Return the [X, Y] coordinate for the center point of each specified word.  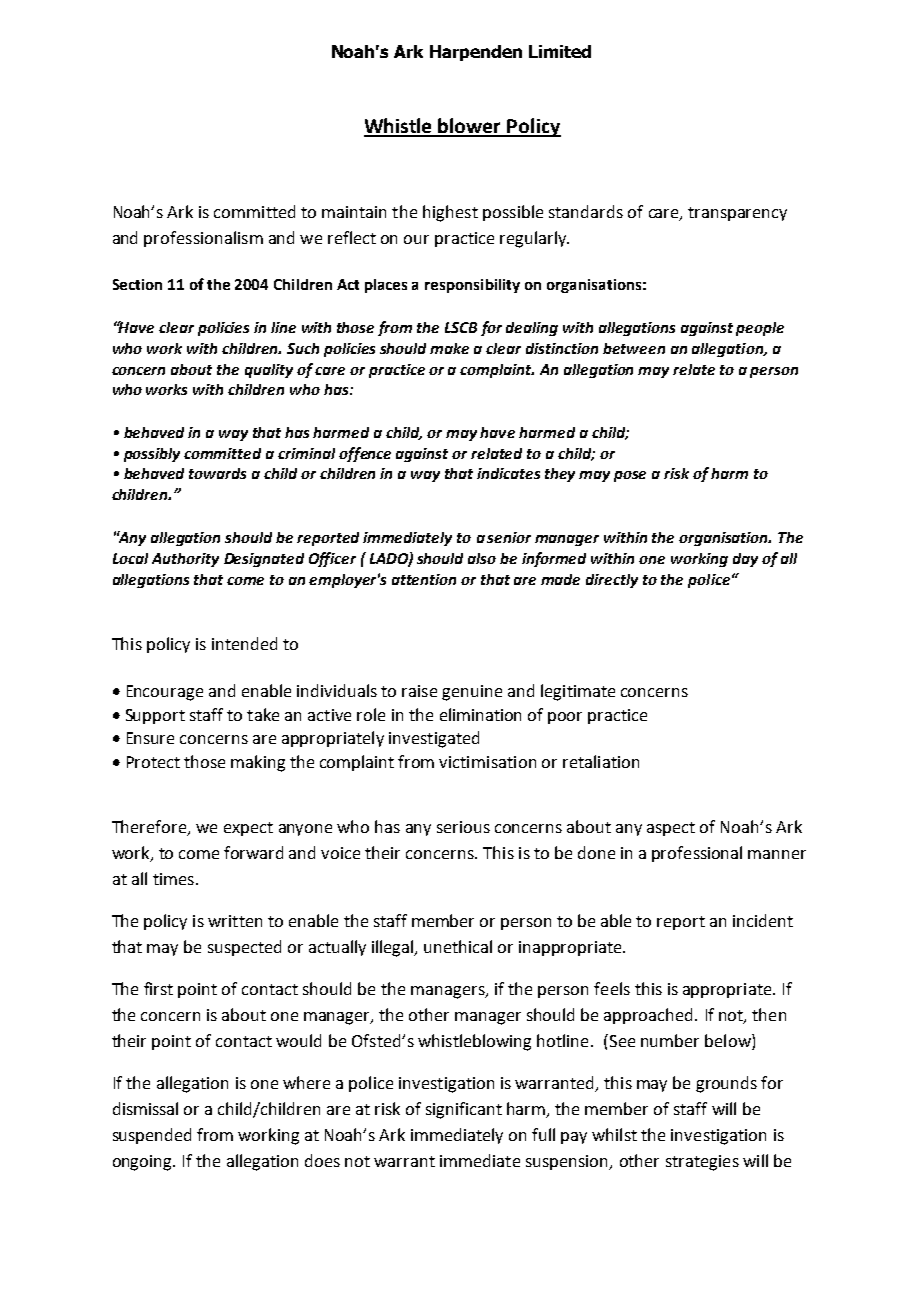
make [449, 348]
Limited [560, 51]
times [173, 879]
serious [463, 827]
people [760, 329]
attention [424, 579]
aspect [671, 829]
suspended [152, 1136]
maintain [354, 212]
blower [470, 127]
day [745, 560]
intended [244, 643]
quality [269, 371]
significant [464, 1110]
